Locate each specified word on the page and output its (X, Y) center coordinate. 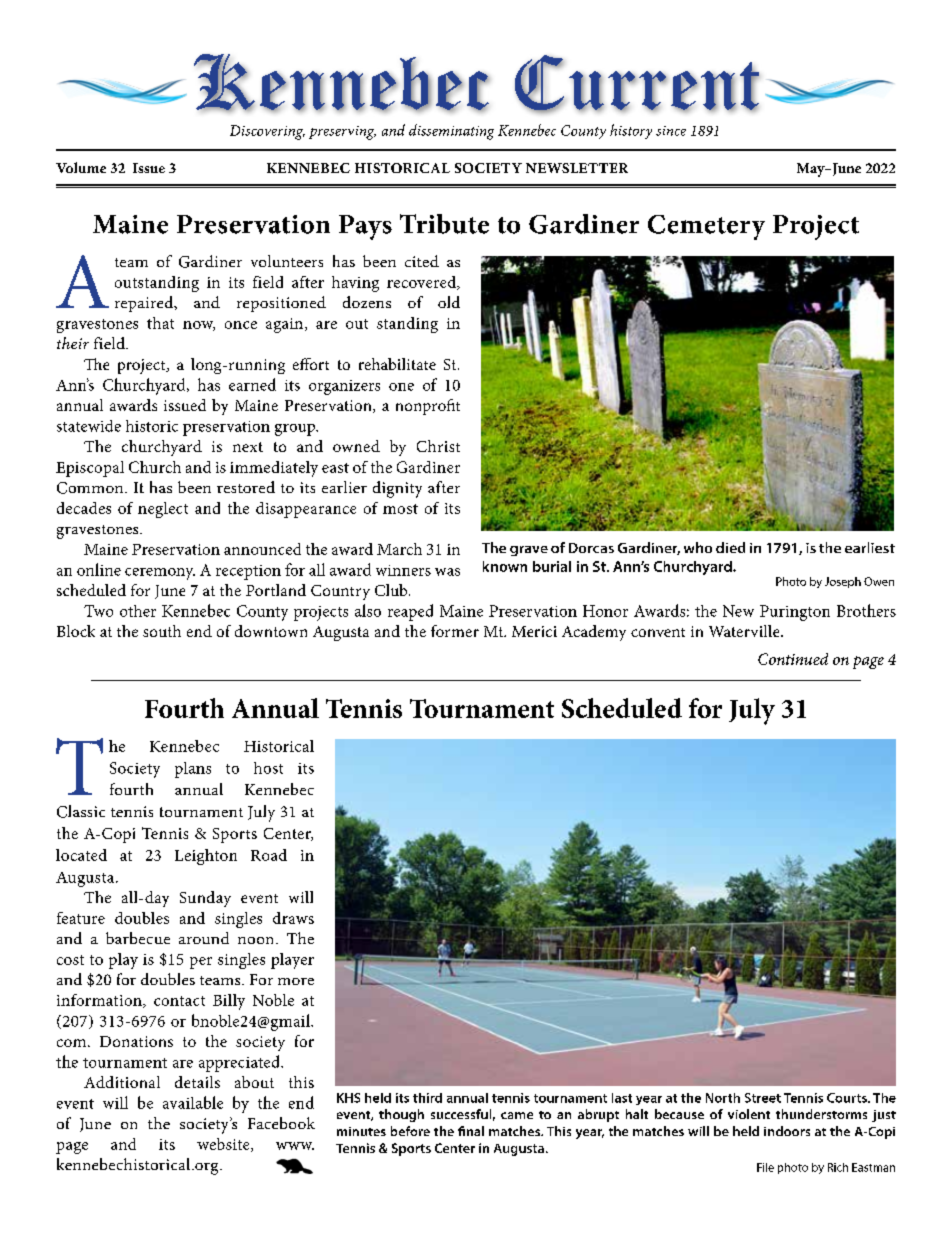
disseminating (451, 132)
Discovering (267, 132)
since (671, 131)
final (471, 1131)
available (193, 1102)
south (162, 631)
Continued (793, 659)
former (455, 631)
